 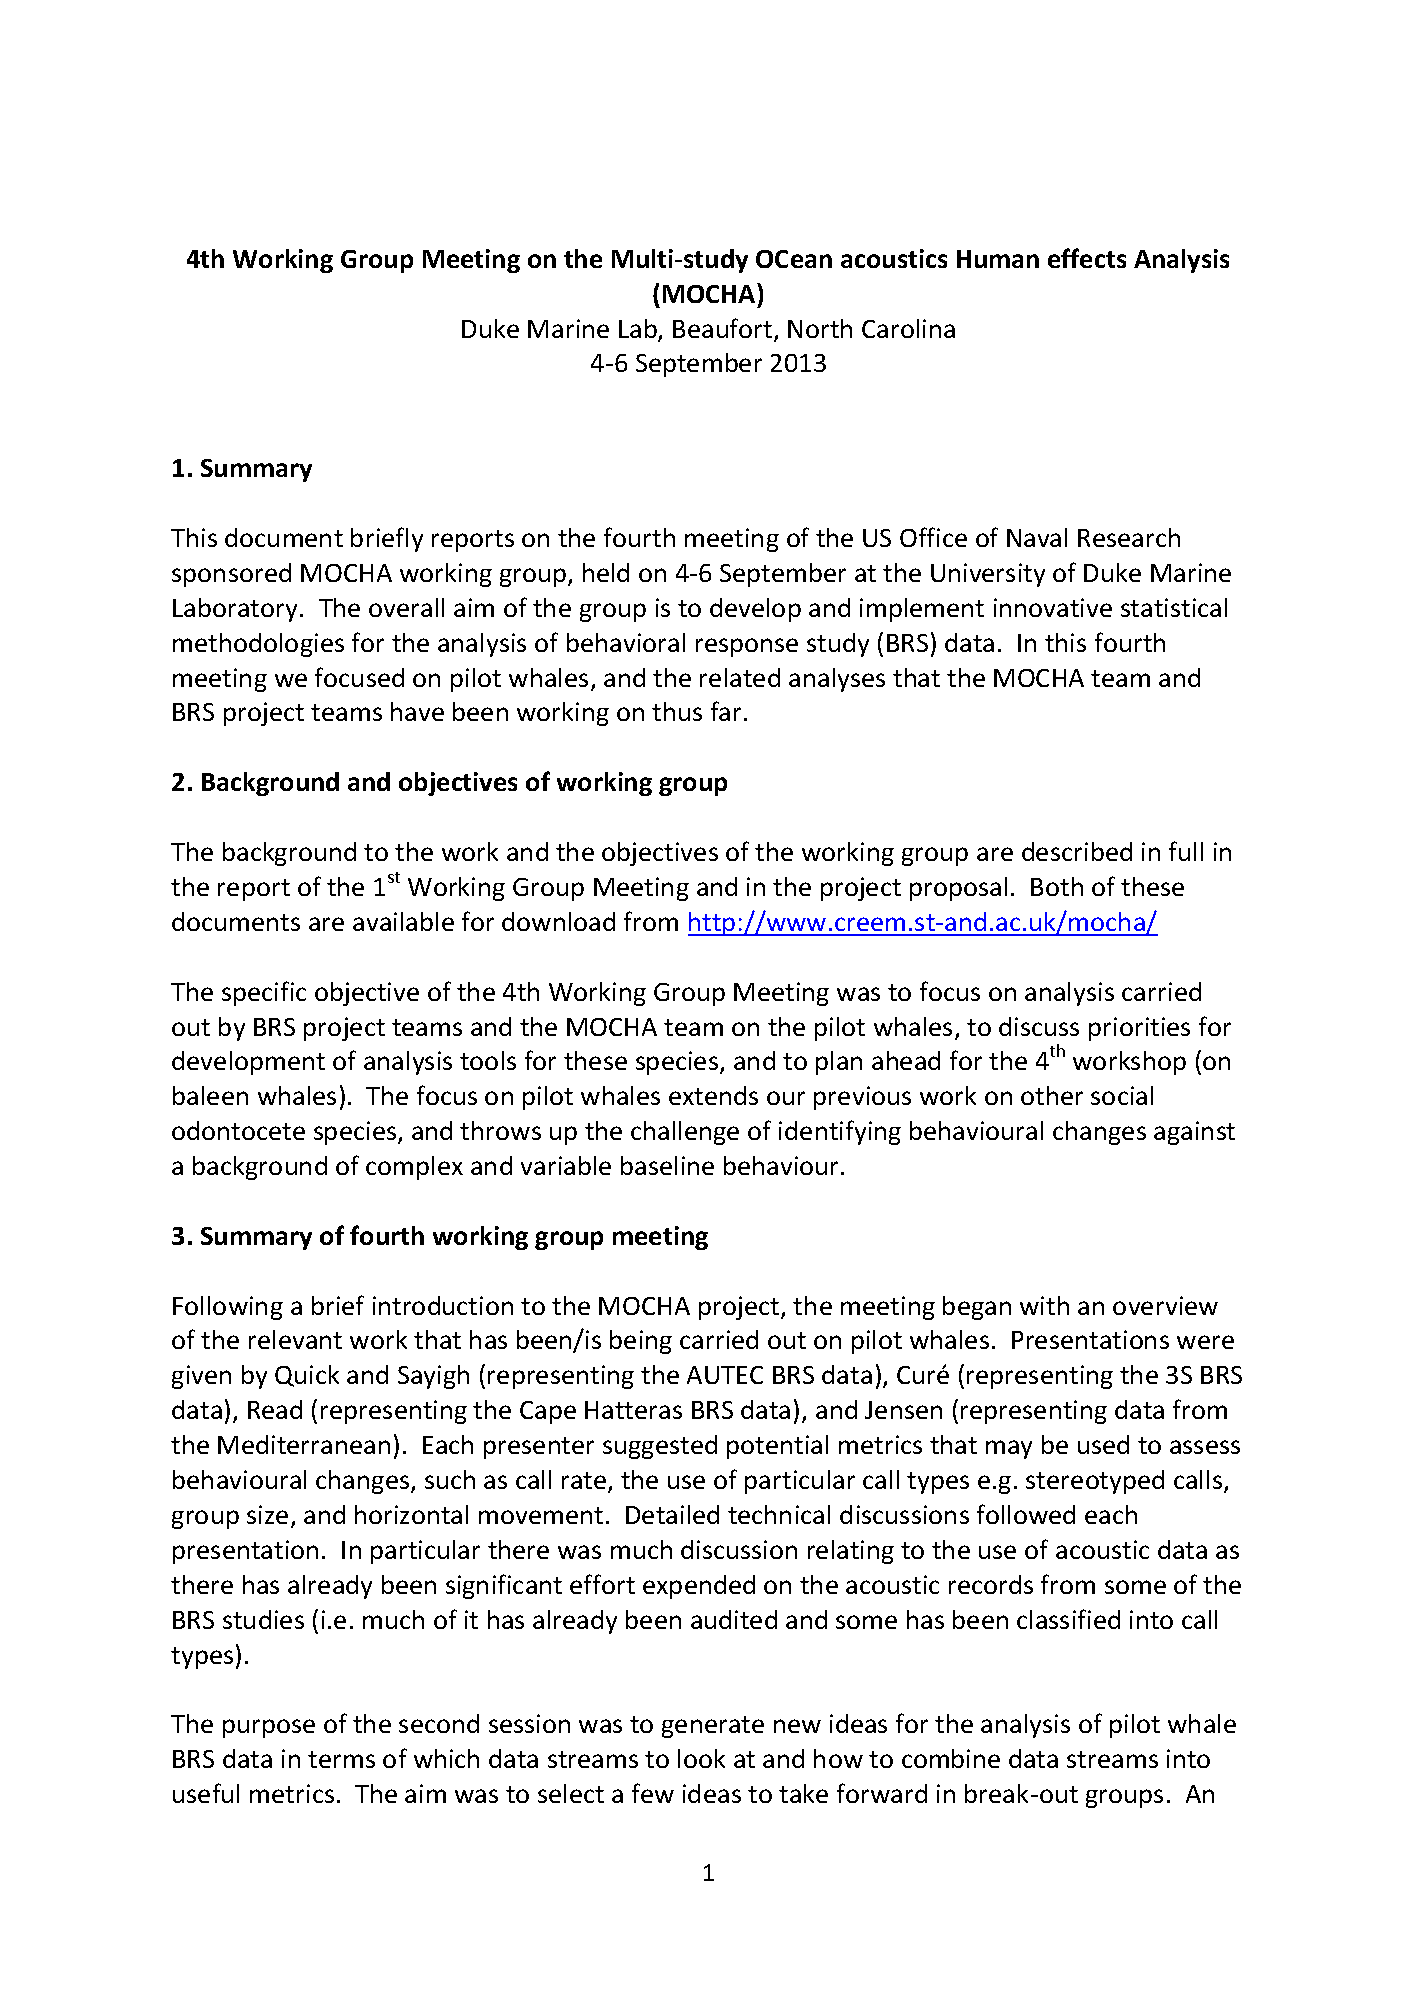 What do you see at coordinates (724, 329) in the screenshot?
I see `Beaufort` at bounding box center [724, 329].
